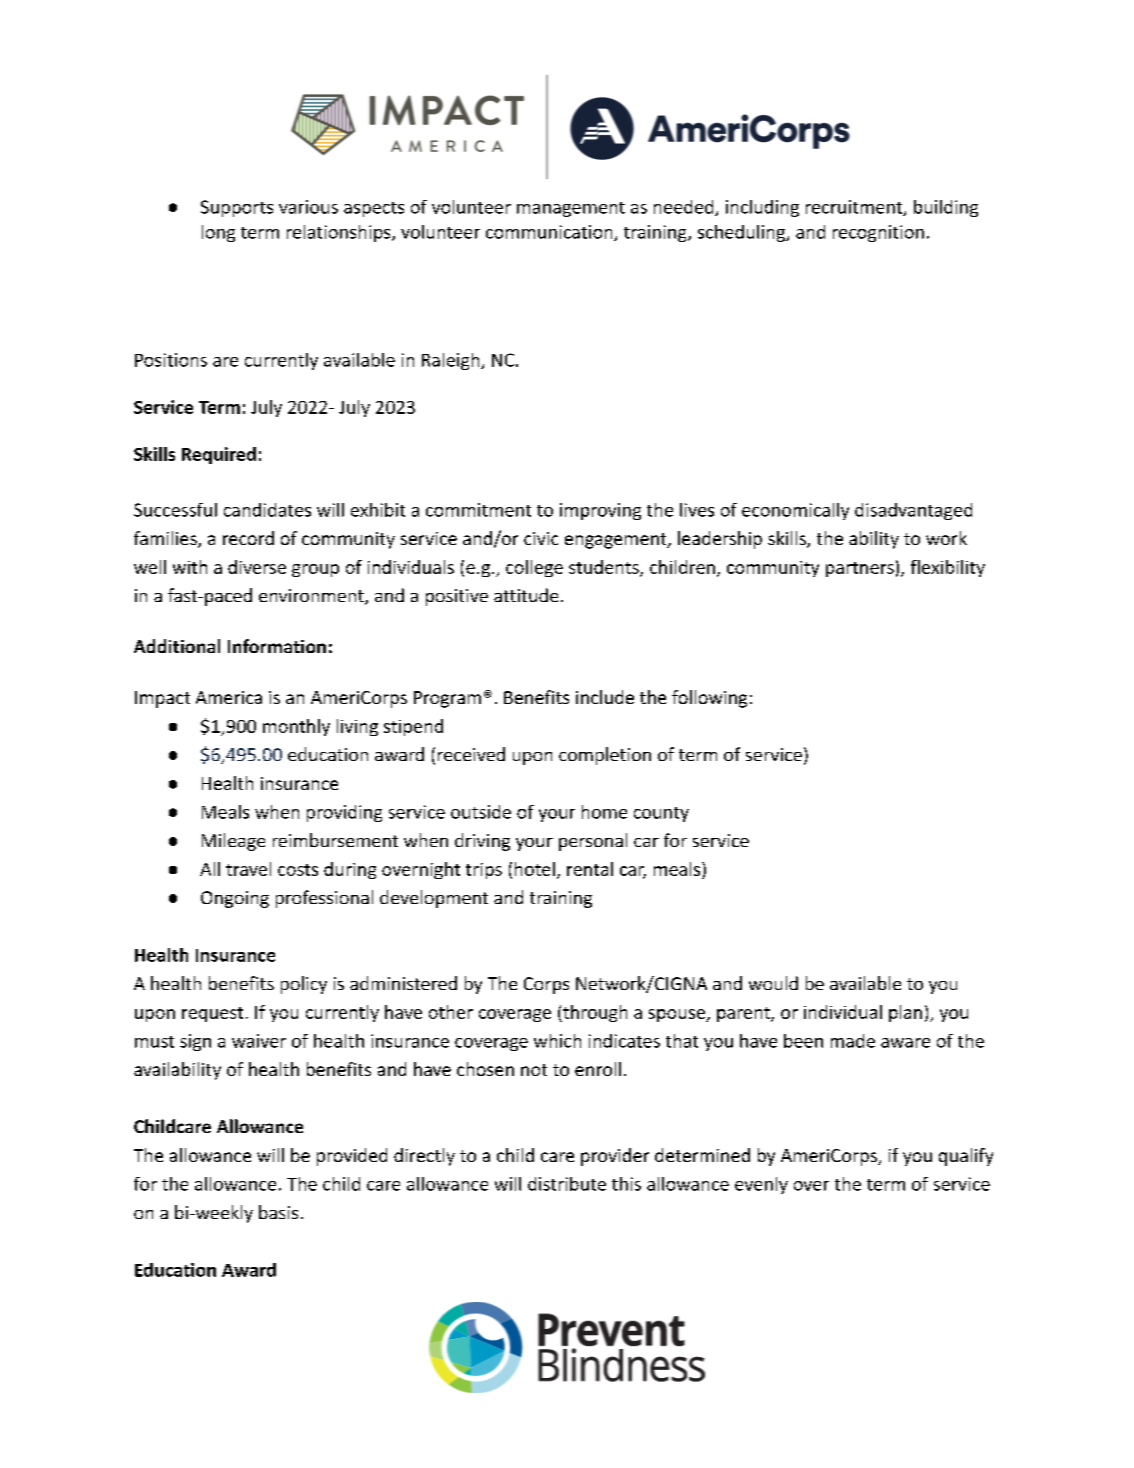  Describe the element at coordinates (219, 455) in the document. I see `Required` at that location.
